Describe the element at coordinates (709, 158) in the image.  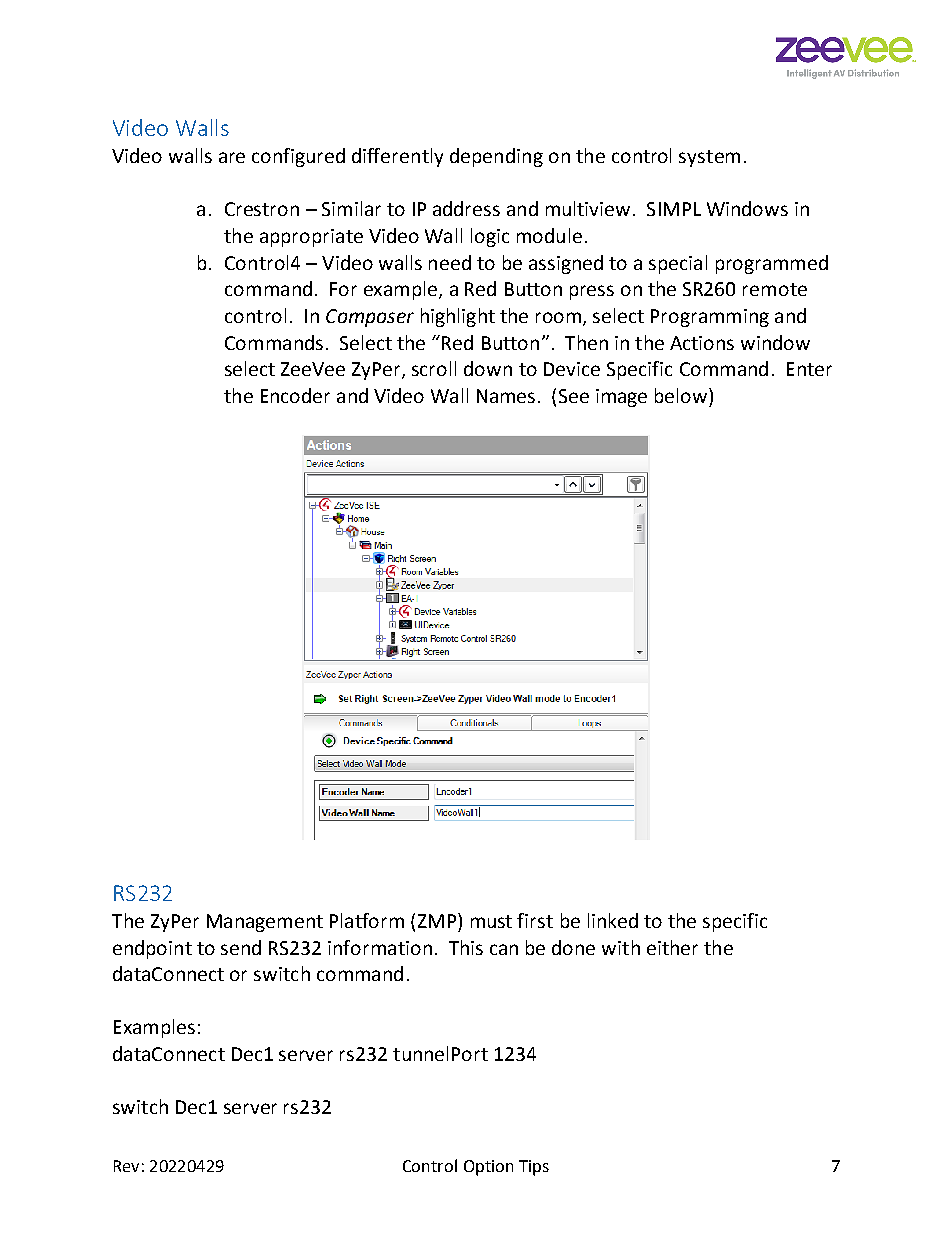
I see `system` at that location.
